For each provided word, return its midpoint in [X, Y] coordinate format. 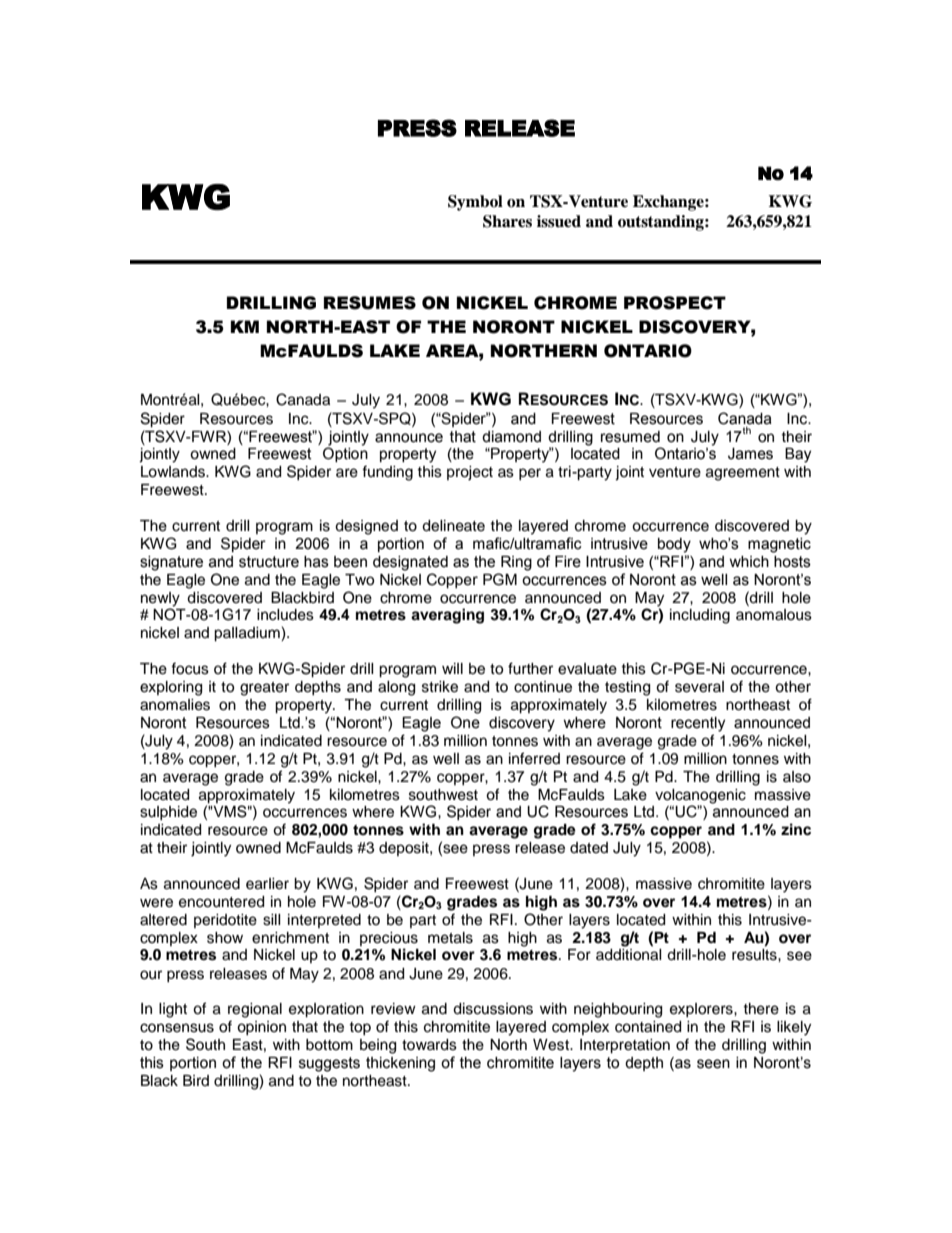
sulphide [168, 813]
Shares [507, 221]
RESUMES [370, 303]
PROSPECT [675, 303]
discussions [493, 1009]
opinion [261, 1028]
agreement [743, 474]
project [470, 473]
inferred [534, 758]
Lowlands [174, 472]
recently [698, 724]
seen [713, 1064]
